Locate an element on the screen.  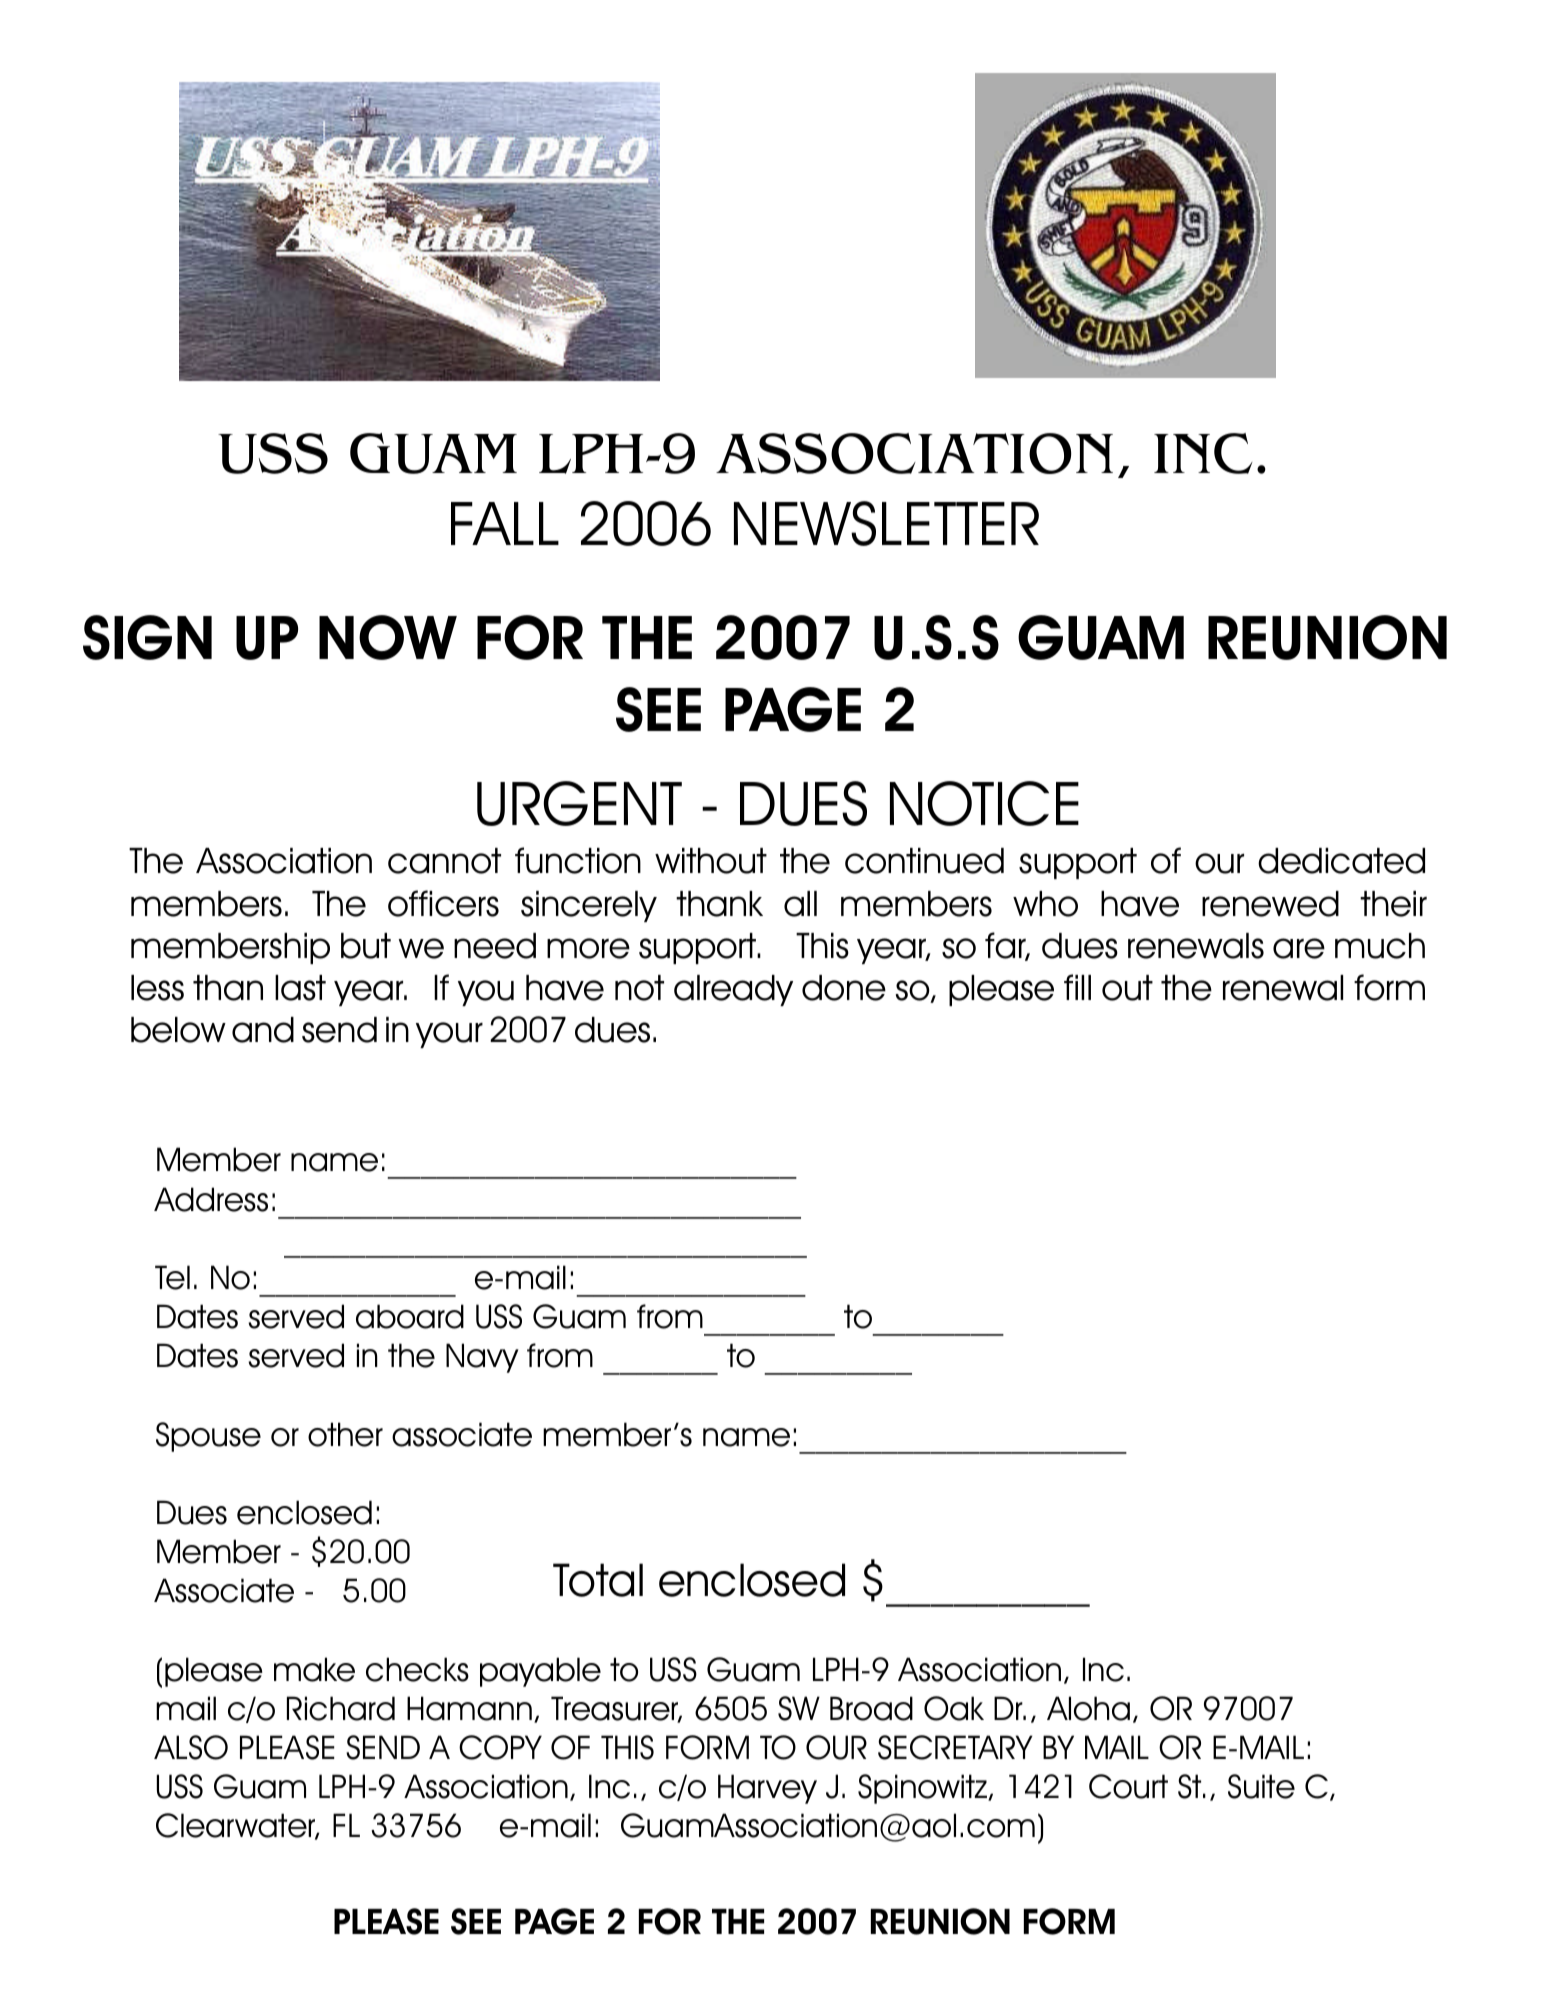
fill is located at coordinates (1077, 987).
